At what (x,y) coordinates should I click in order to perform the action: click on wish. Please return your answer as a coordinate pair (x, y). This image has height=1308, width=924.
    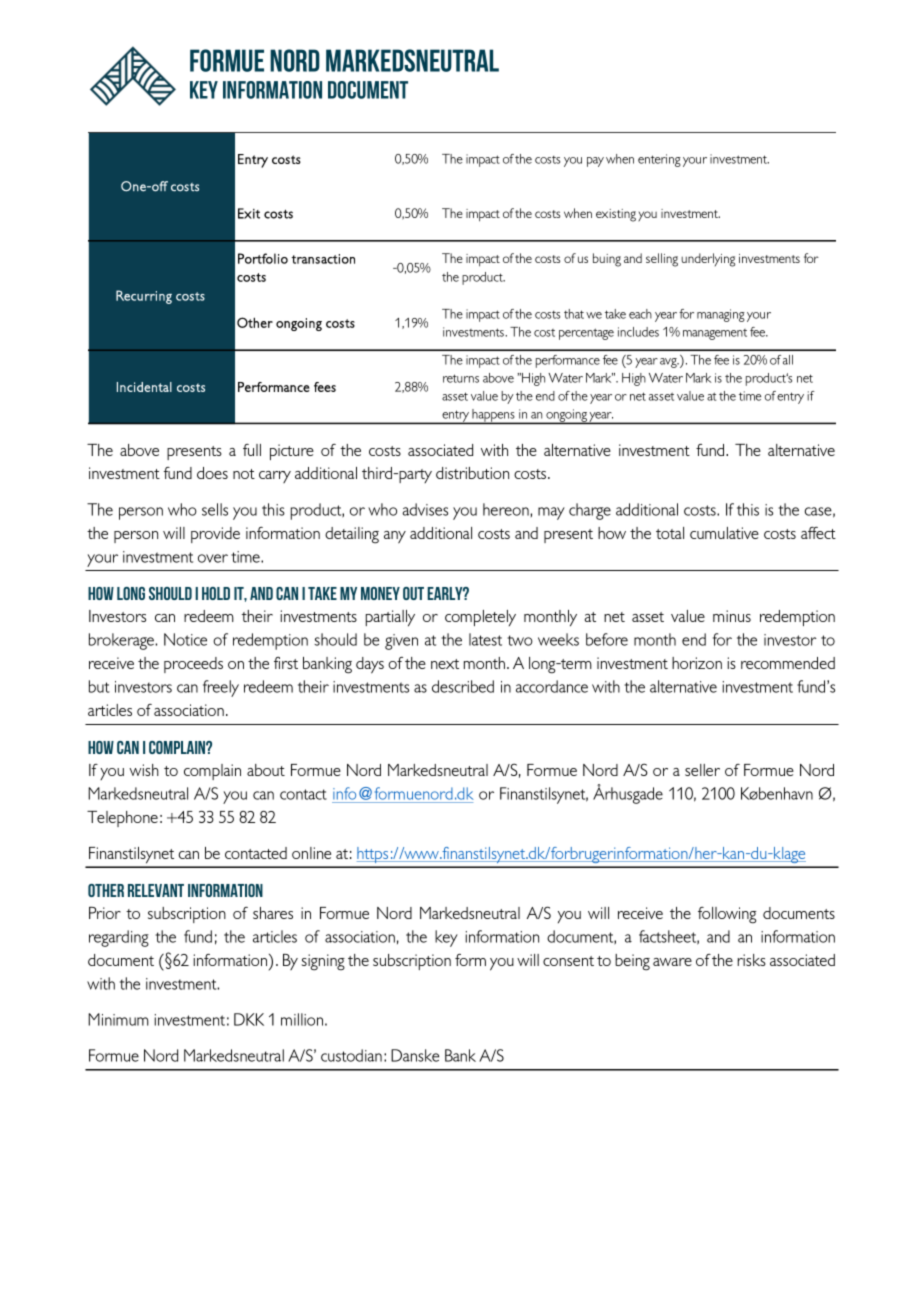
    Looking at the image, I should click on (144, 770).
